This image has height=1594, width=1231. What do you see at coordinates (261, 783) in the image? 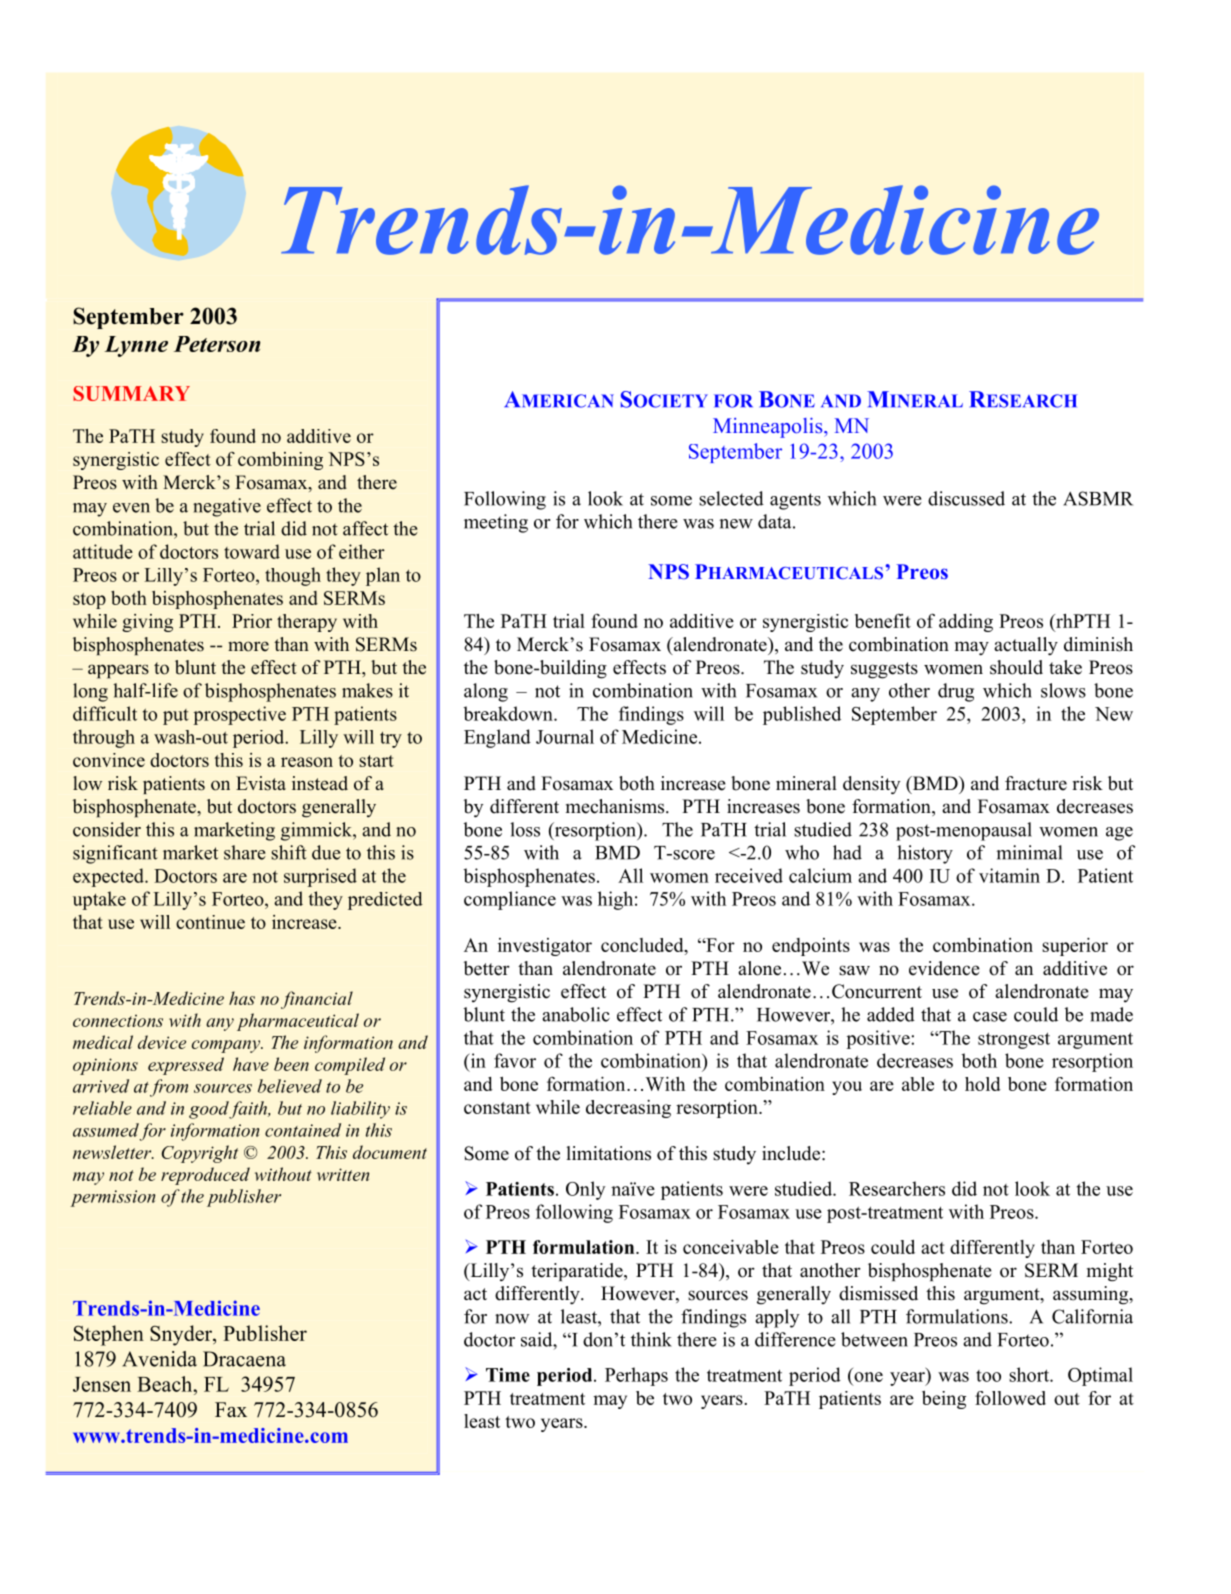
I see `Evista` at bounding box center [261, 783].
